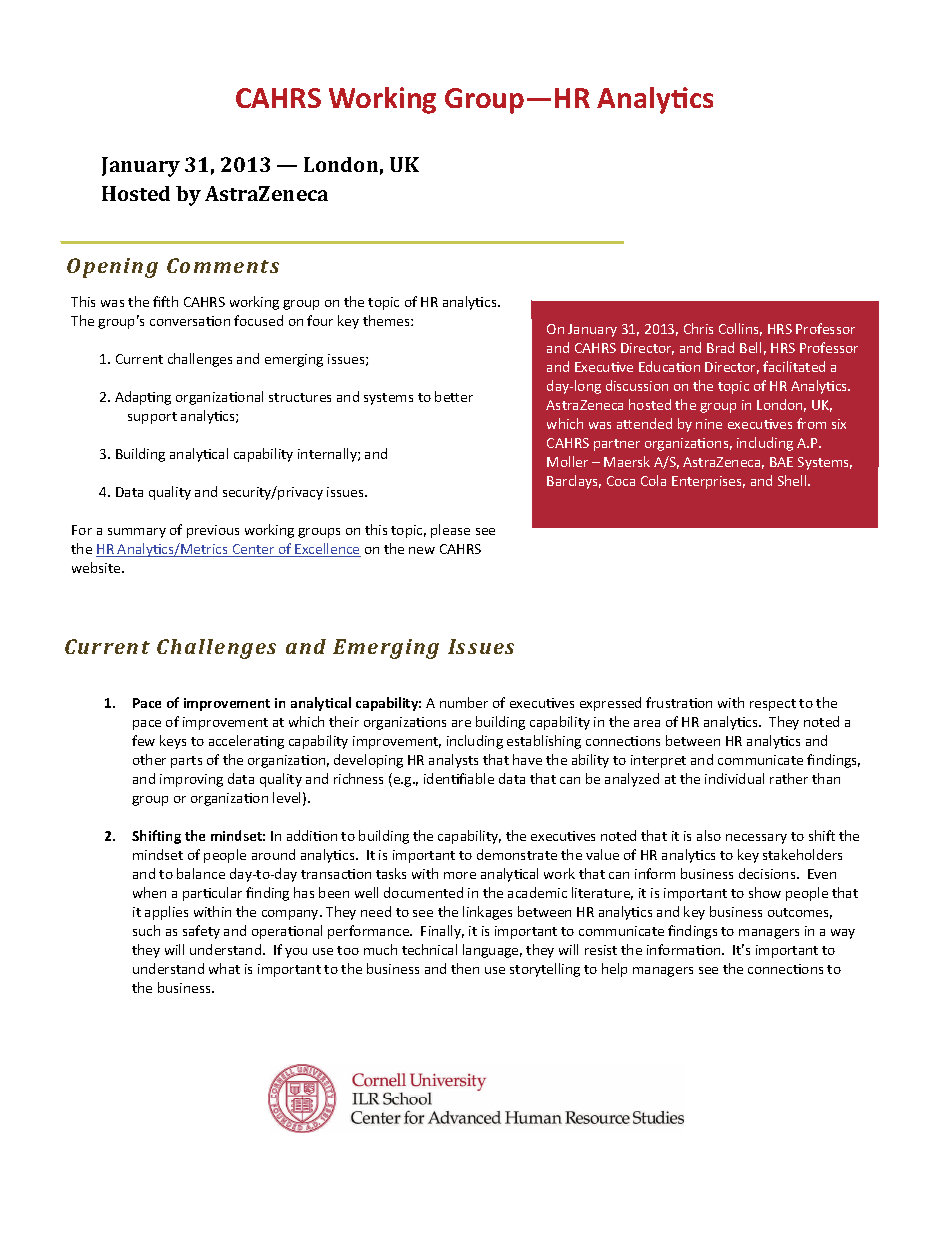 Image resolution: width=952 pixels, height=1233 pixels. What do you see at coordinates (429, 949) in the screenshot?
I see `technical` at bounding box center [429, 949].
